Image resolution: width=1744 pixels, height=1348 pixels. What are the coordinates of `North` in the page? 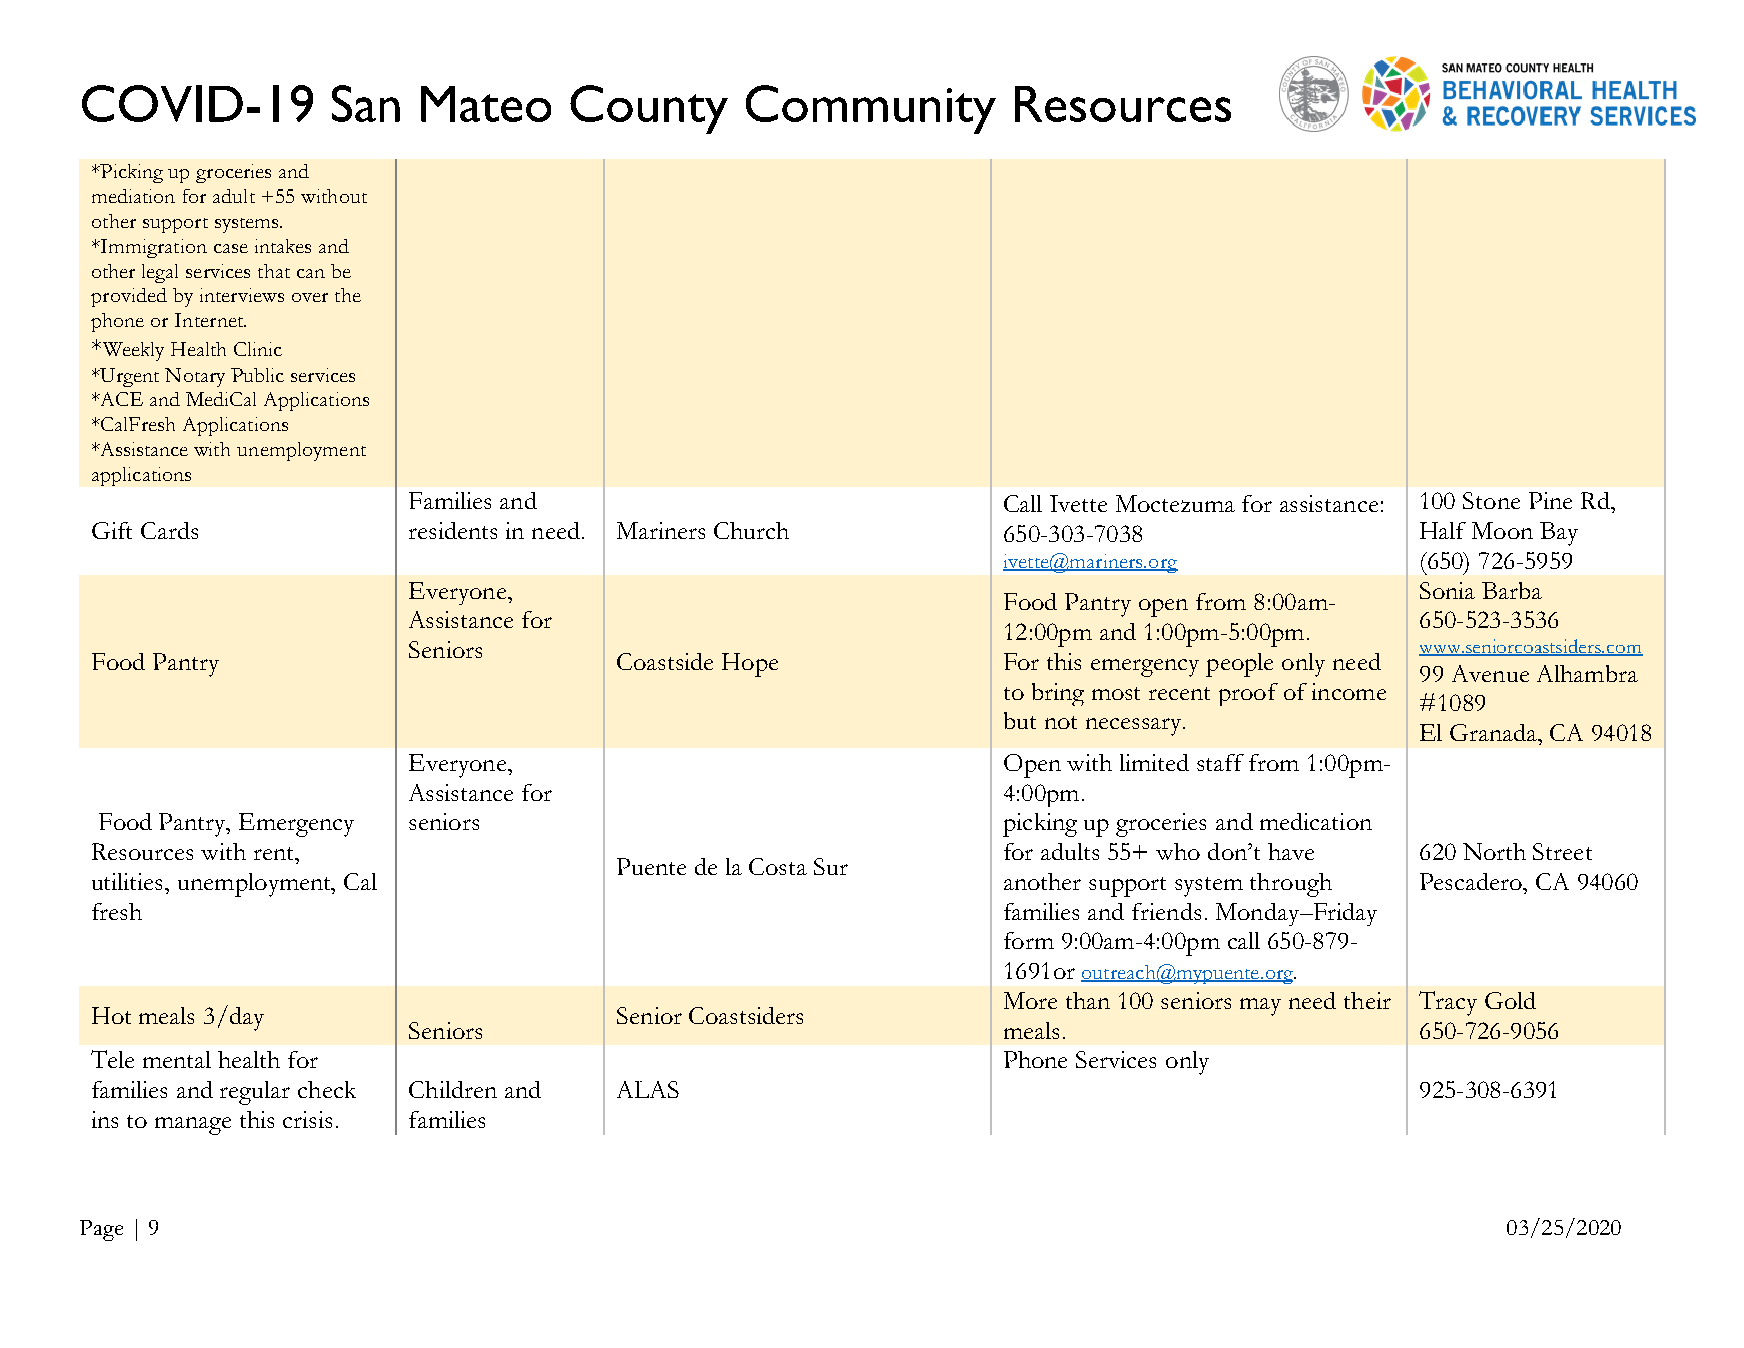 It's located at (1494, 851).
